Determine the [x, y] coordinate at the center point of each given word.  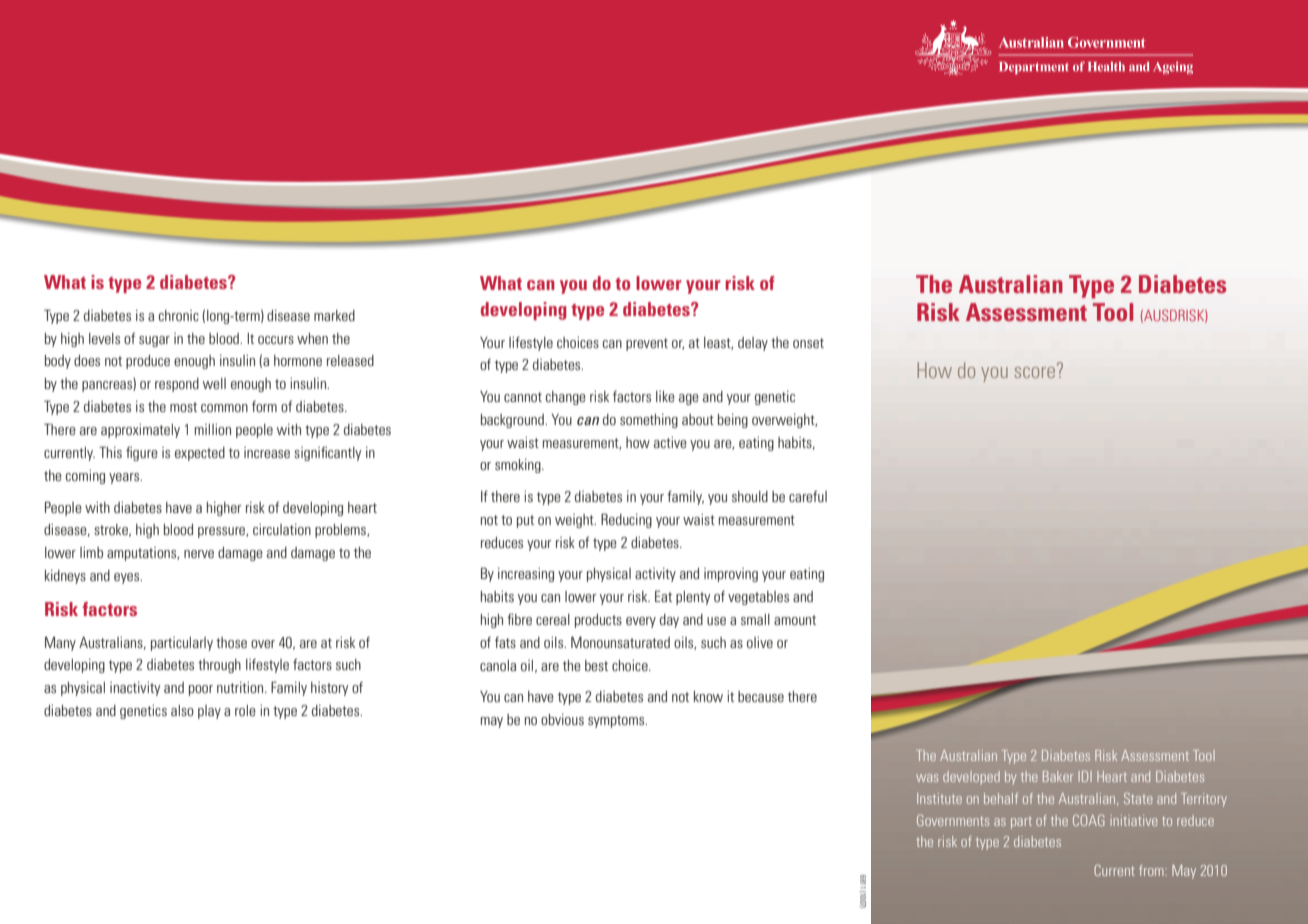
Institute [939, 798]
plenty [693, 598]
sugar [154, 341]
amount [795, 620]
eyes [128, 578]
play [209, 712]
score [1036, 371]
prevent [647, 344]
